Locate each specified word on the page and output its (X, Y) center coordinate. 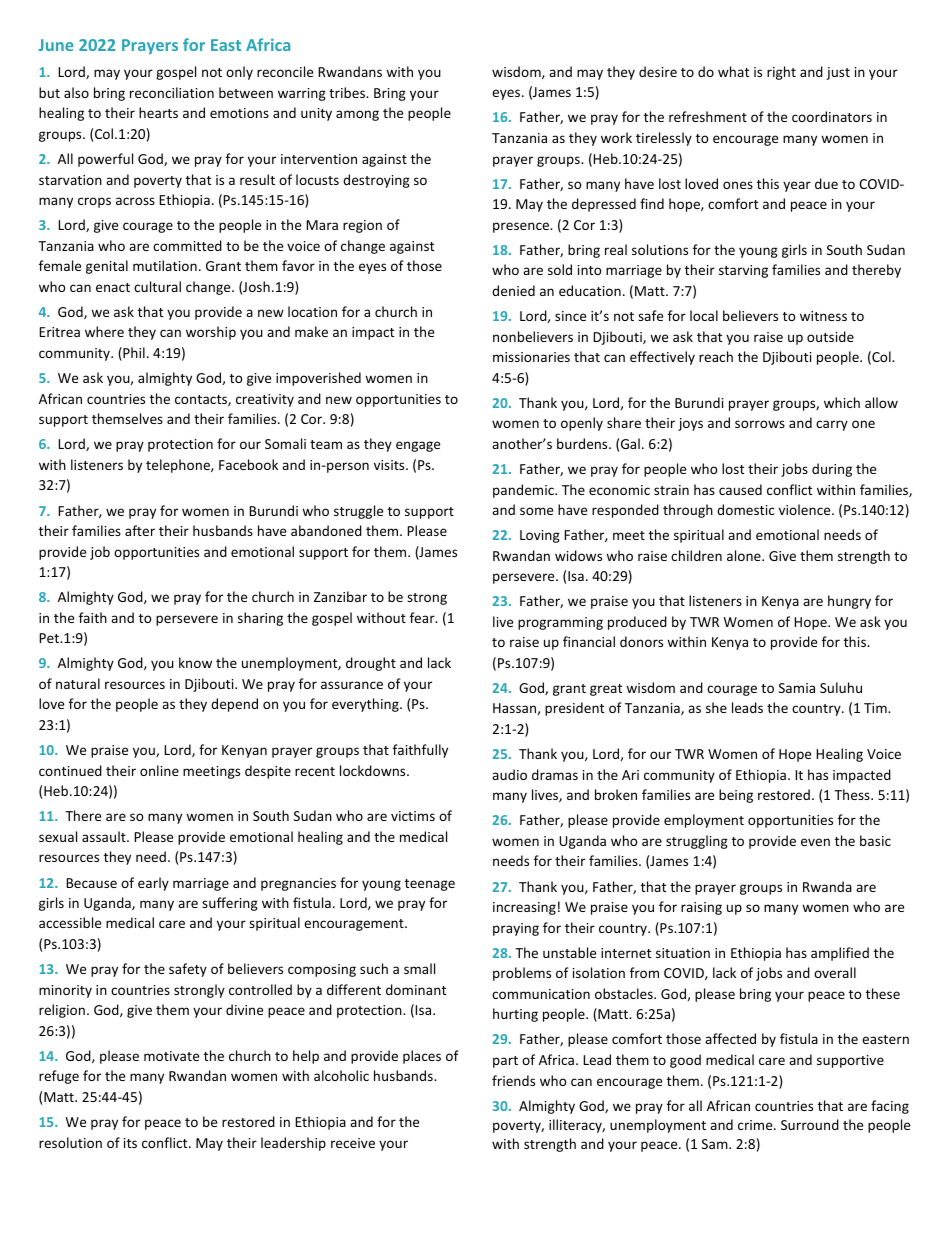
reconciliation (172, 92)
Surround (810, 1124)
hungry (849, 602)
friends (513, 1080)
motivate (171, 1056)
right (781, 73)
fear (423, 617)
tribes (348, 92)
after (140, 530)
